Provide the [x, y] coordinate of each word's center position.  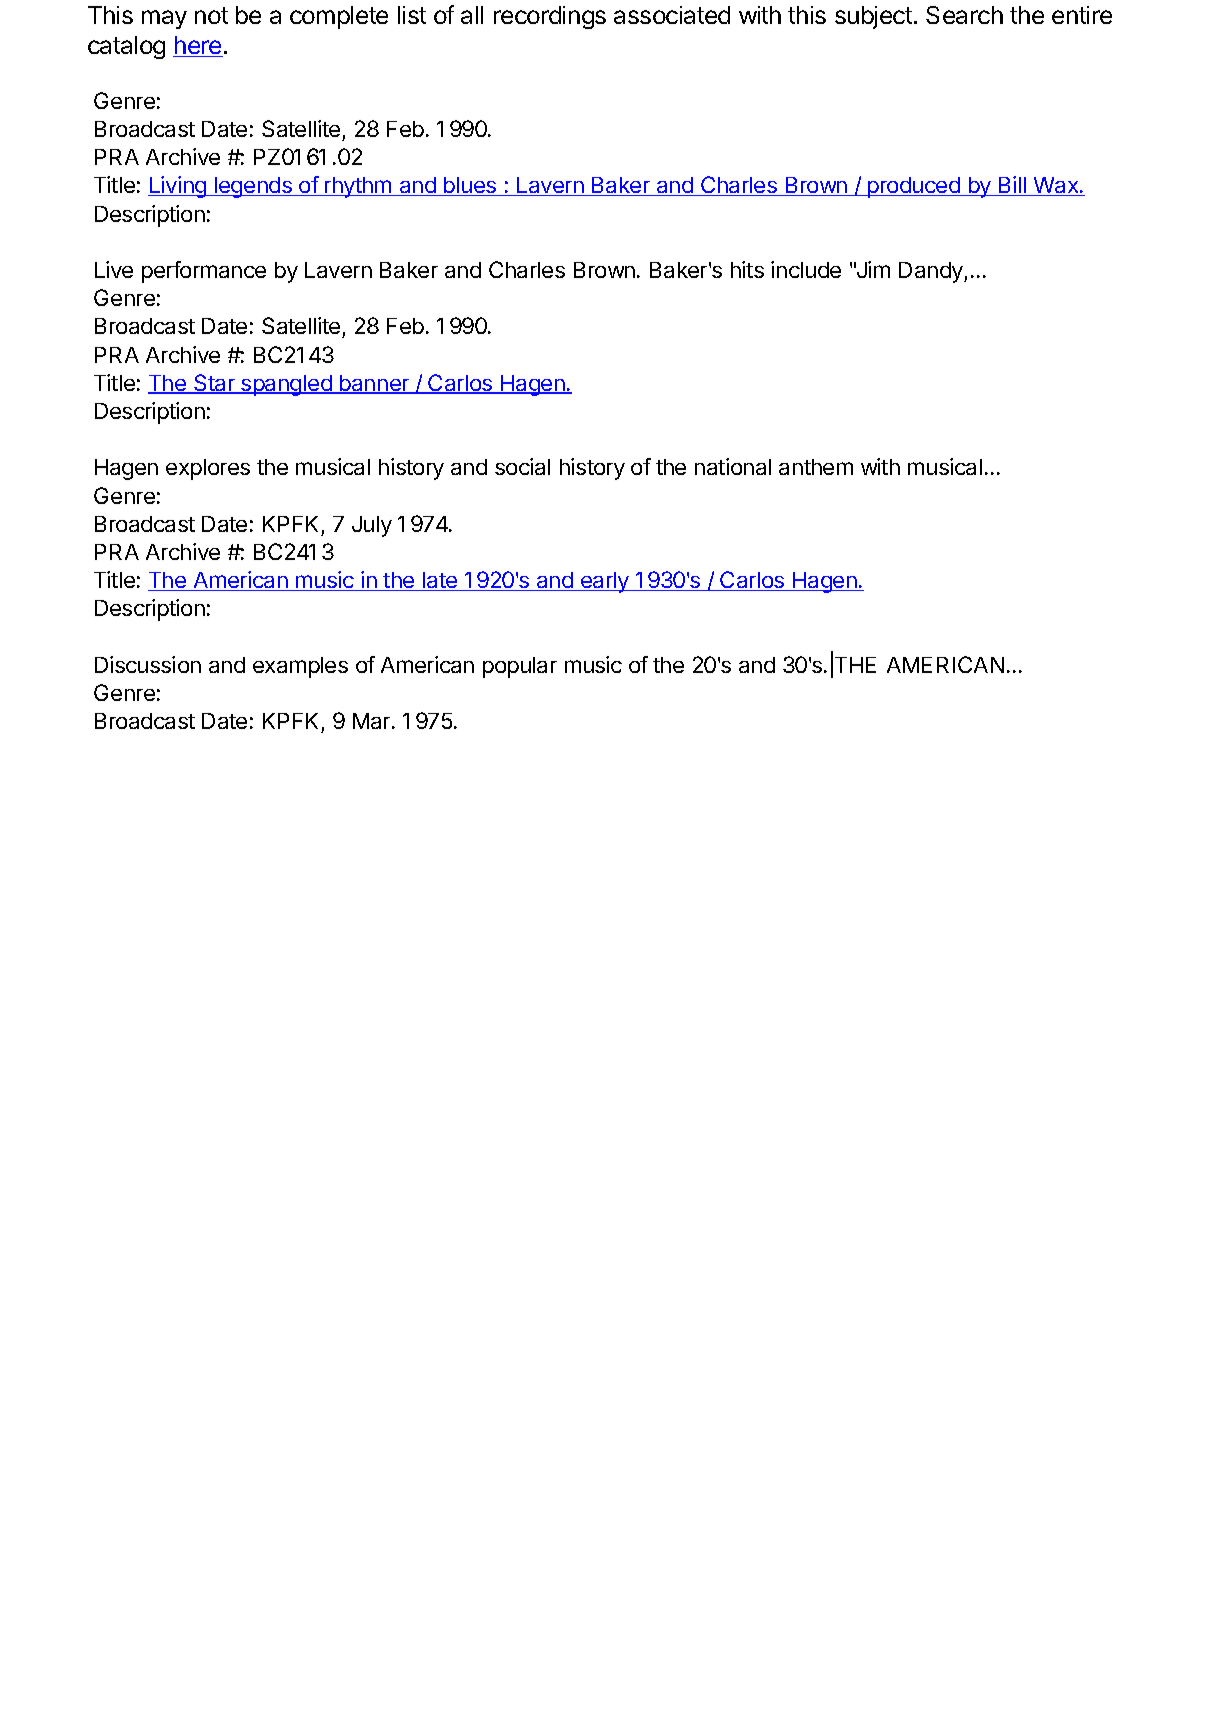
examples [300, 667]
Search [964, 15]
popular [520, 667]
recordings [550, 17]
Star [214, 384]
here [198, 46]
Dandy [932, 272]
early [605, 582]
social [522, 466]
